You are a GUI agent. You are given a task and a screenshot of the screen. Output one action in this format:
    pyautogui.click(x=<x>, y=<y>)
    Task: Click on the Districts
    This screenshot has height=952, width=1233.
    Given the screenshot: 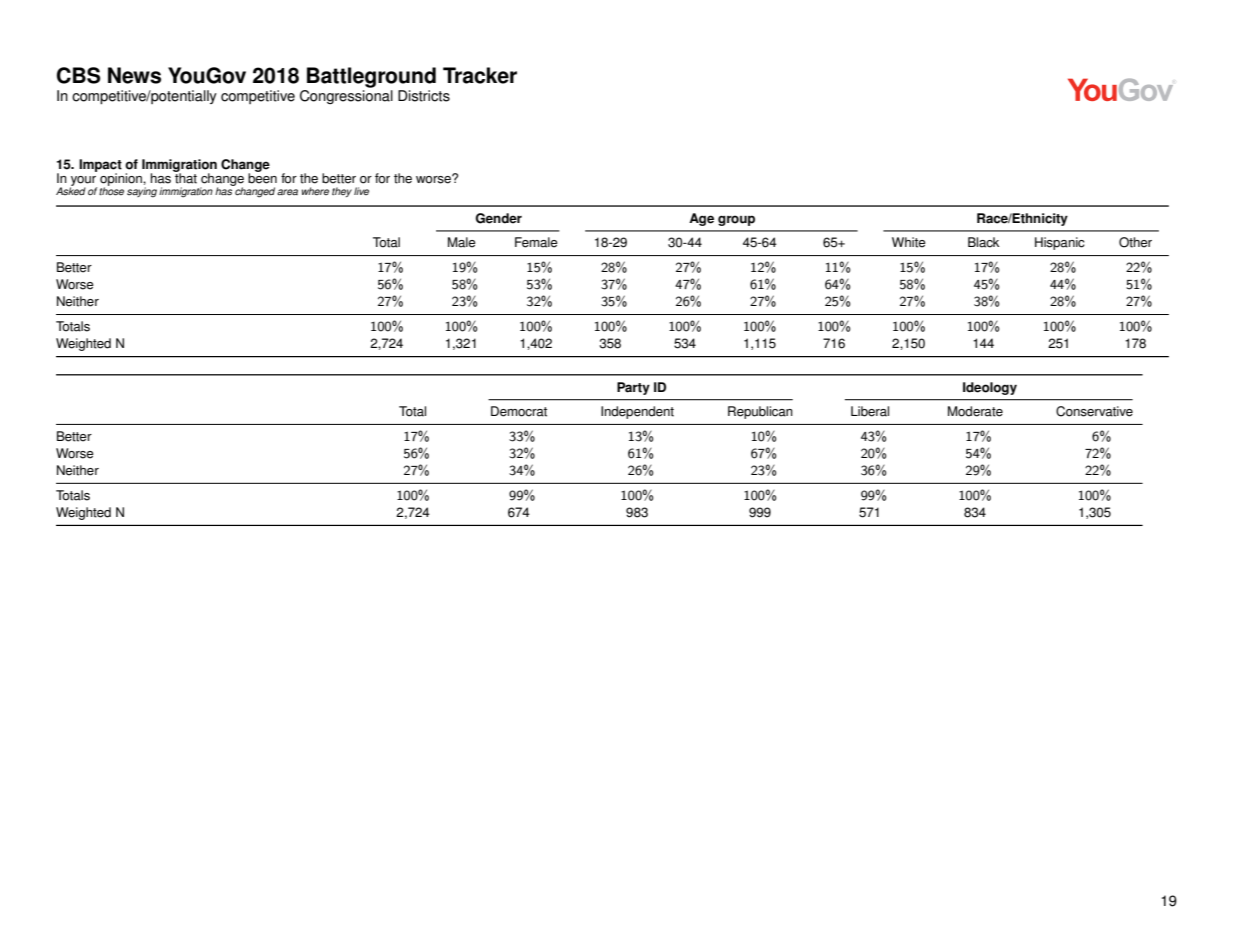 What is the action you would take?
    pyautogui.click(x=424, y=96)
